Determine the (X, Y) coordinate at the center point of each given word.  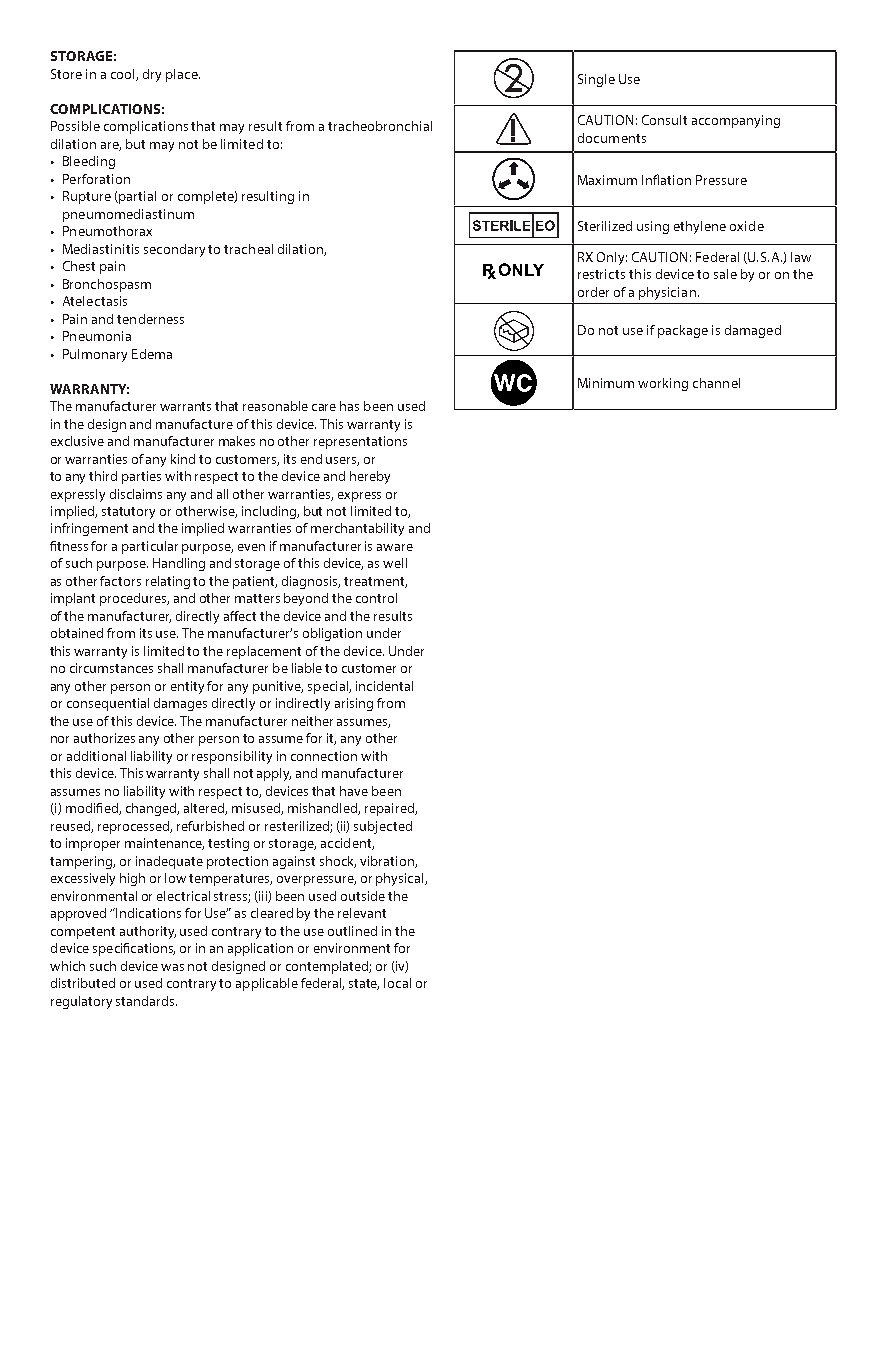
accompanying (736, 121)
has (349, 406)
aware (395, 547)
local (397, 983)
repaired (390, 809)
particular (150, 547)
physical (401, 879)
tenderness (150, 319)
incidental (384, 686)
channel (716, 383)
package (683, 331)
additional (96, 756)
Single (596, 80)
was (172, 967)
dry (152, 75)
